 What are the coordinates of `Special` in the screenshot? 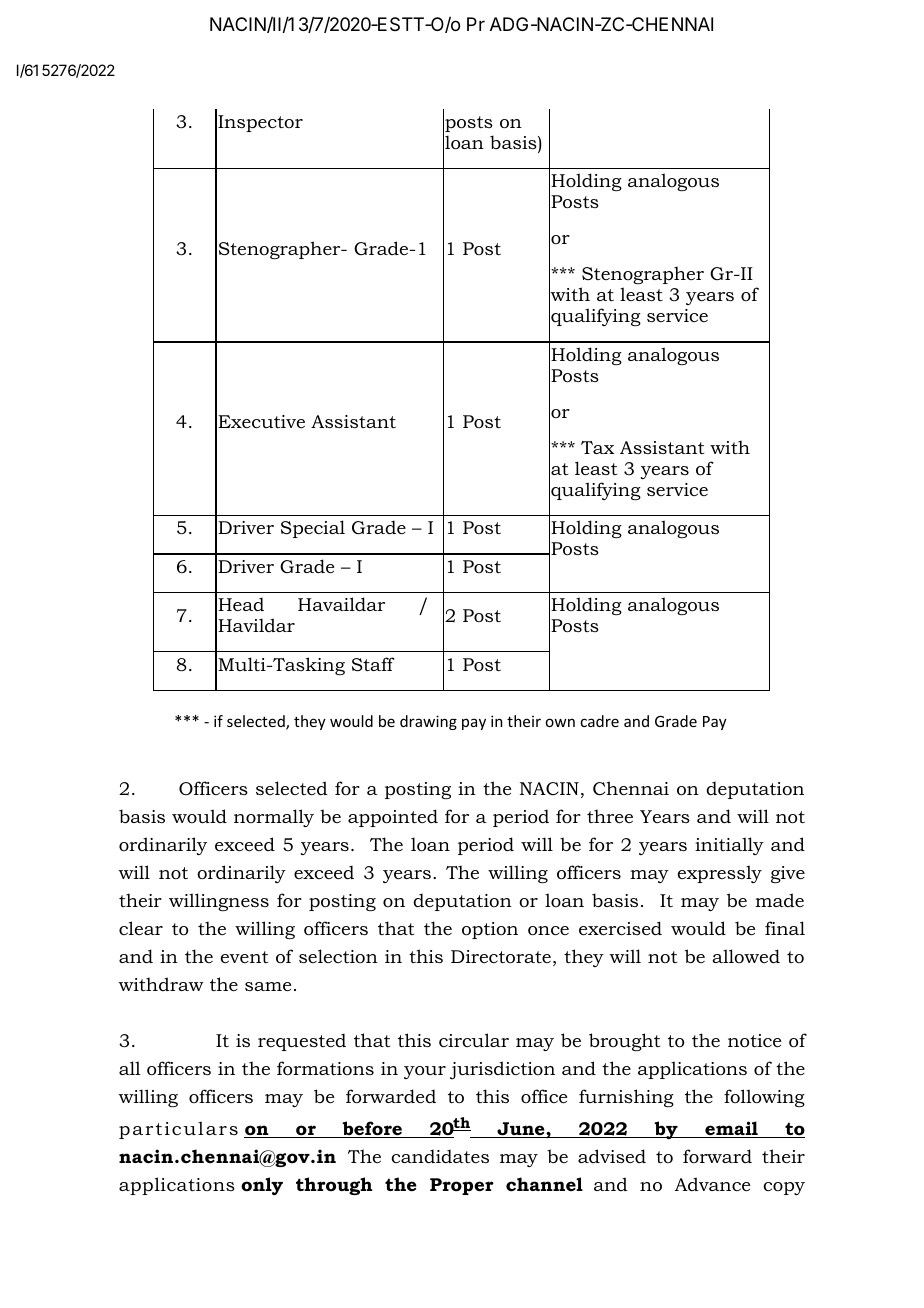 It's located at (313, 529).
